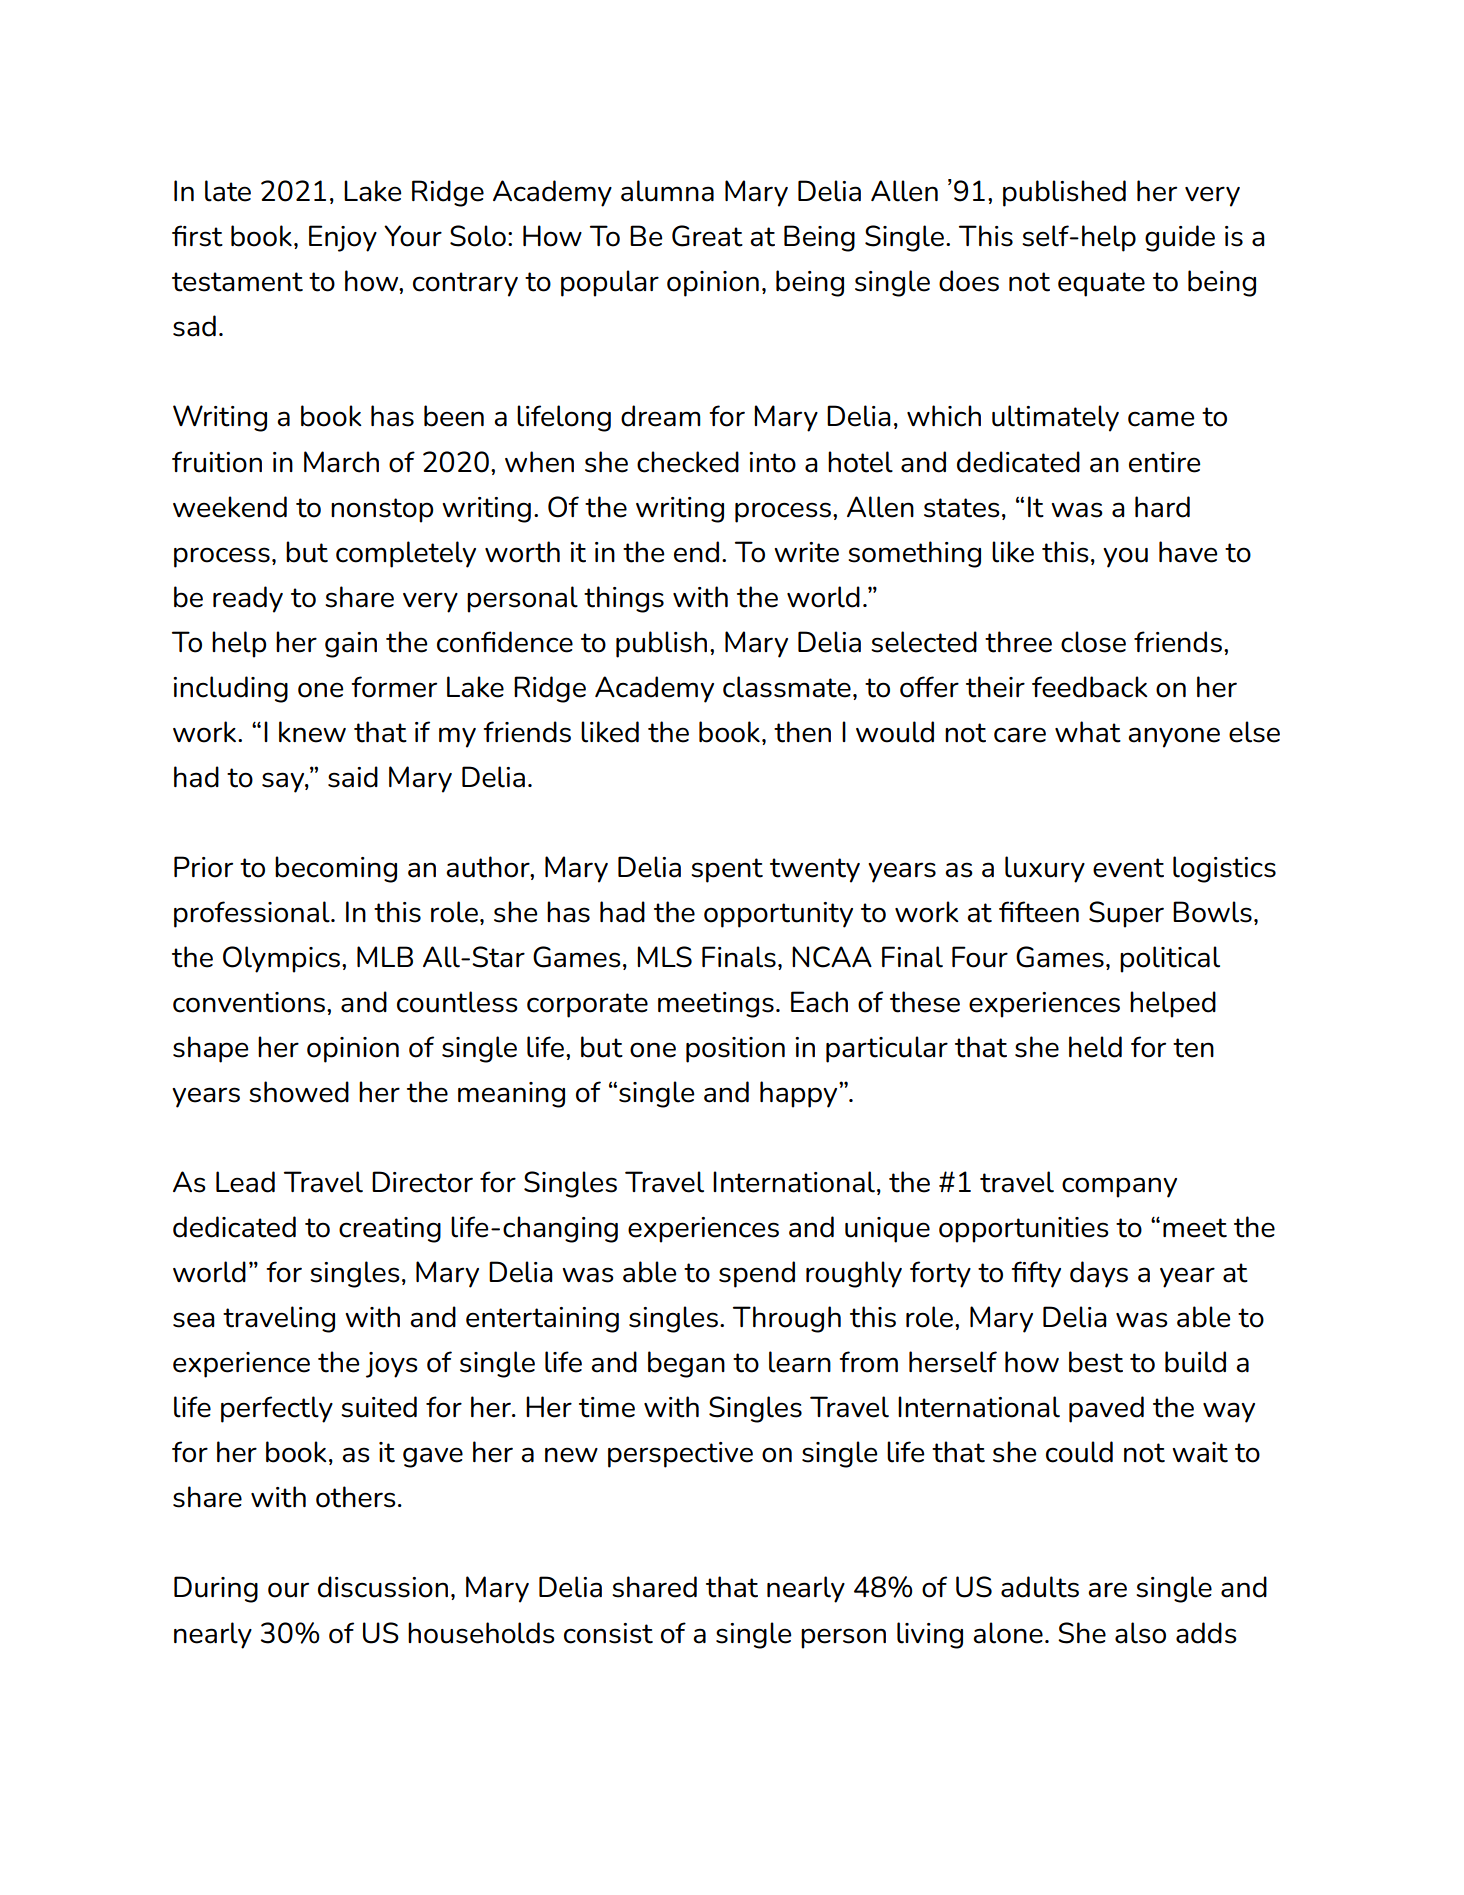 The width and height of the screenshot is (1464, 1895). I want to click on classmate, so click(787, 687).
